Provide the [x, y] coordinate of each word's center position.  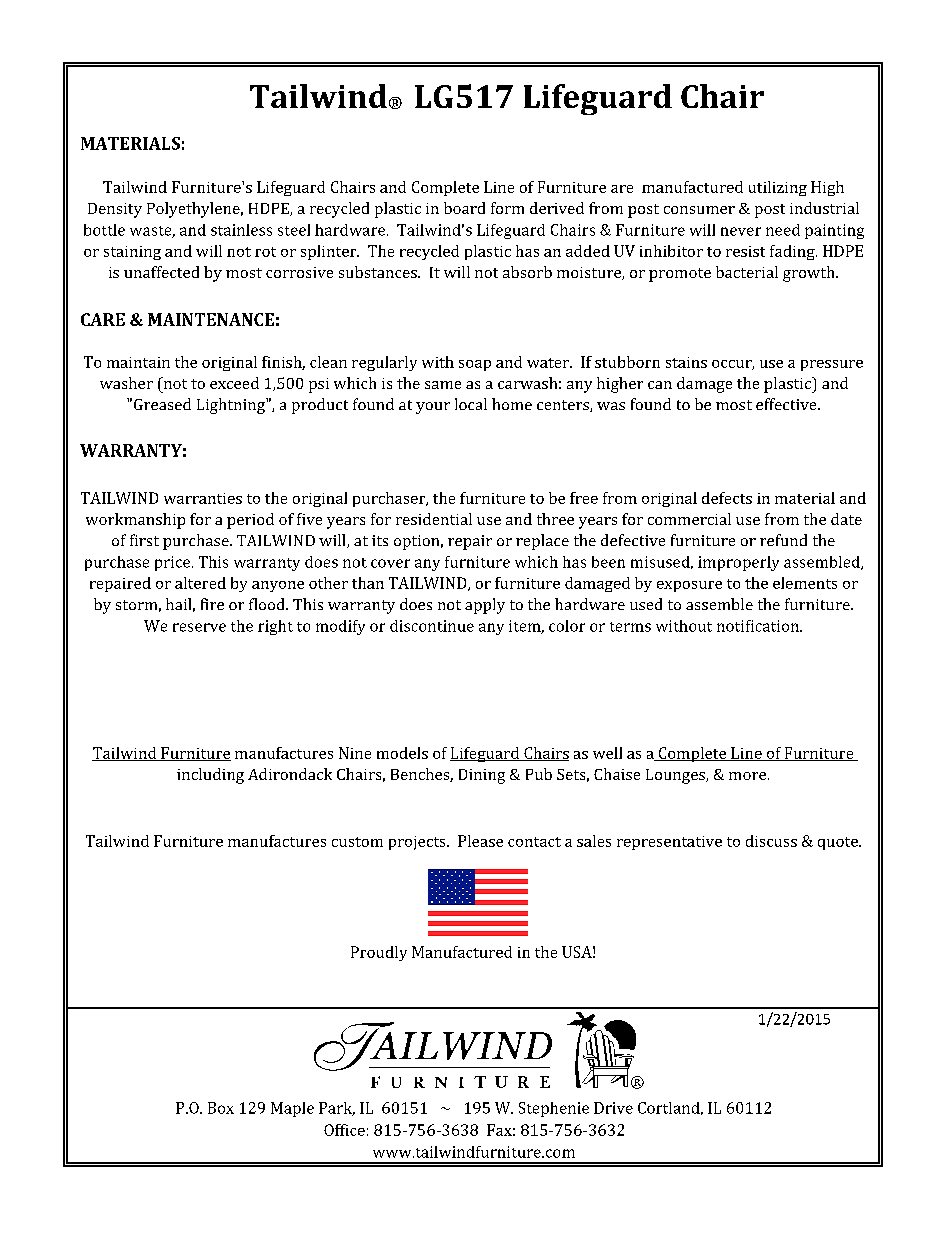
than [368, 583]
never [741, 231]
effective [787, 404]
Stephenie [554, 1109]
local [471, 404]
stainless [241, 230]
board [464, 208]
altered [200, 583]
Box [221, 1108]
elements [805, 583]
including [210, 776]
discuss [771, 841]
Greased [162, 404]
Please [480, 841]
